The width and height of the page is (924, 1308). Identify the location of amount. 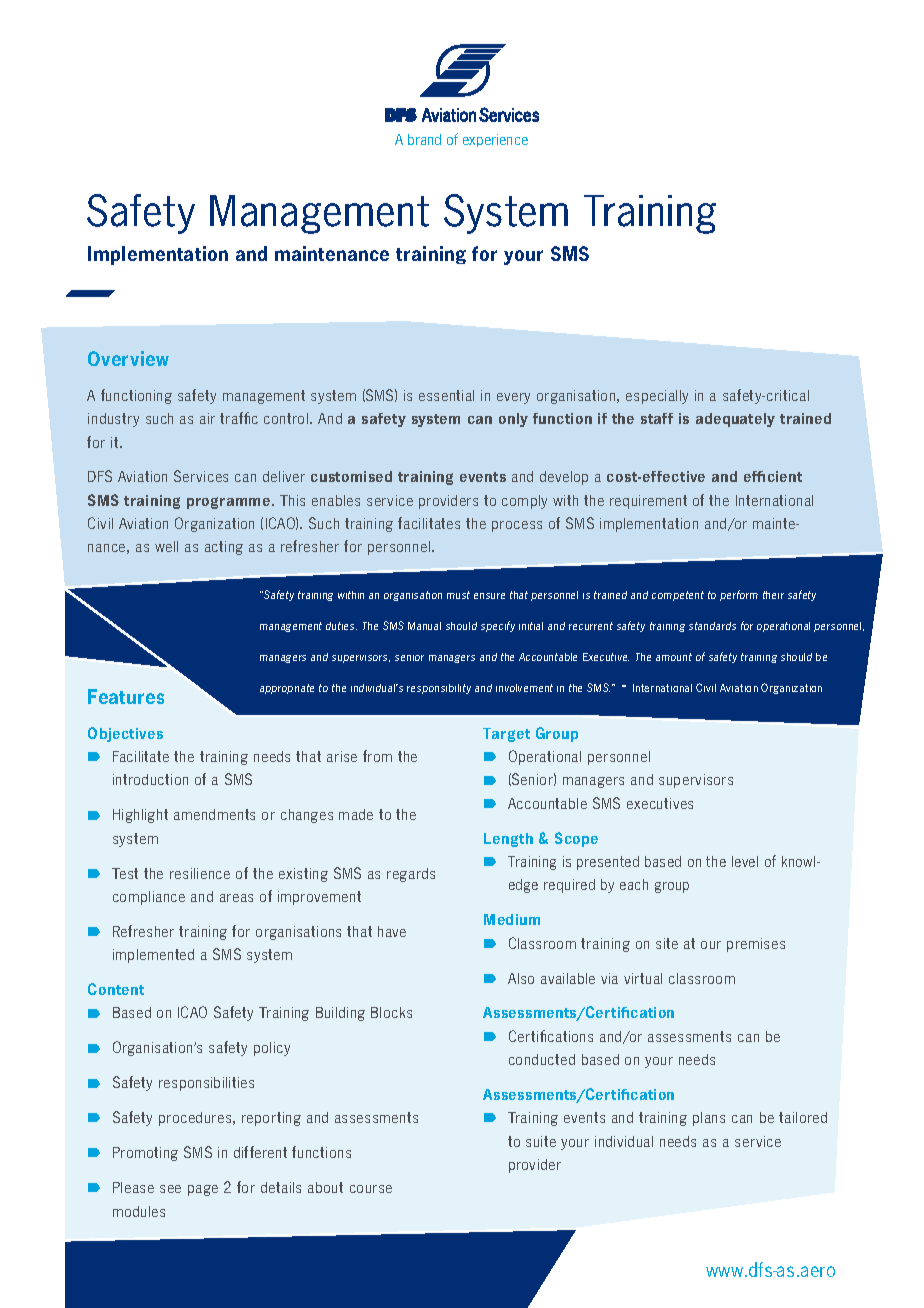
(674, 657).
